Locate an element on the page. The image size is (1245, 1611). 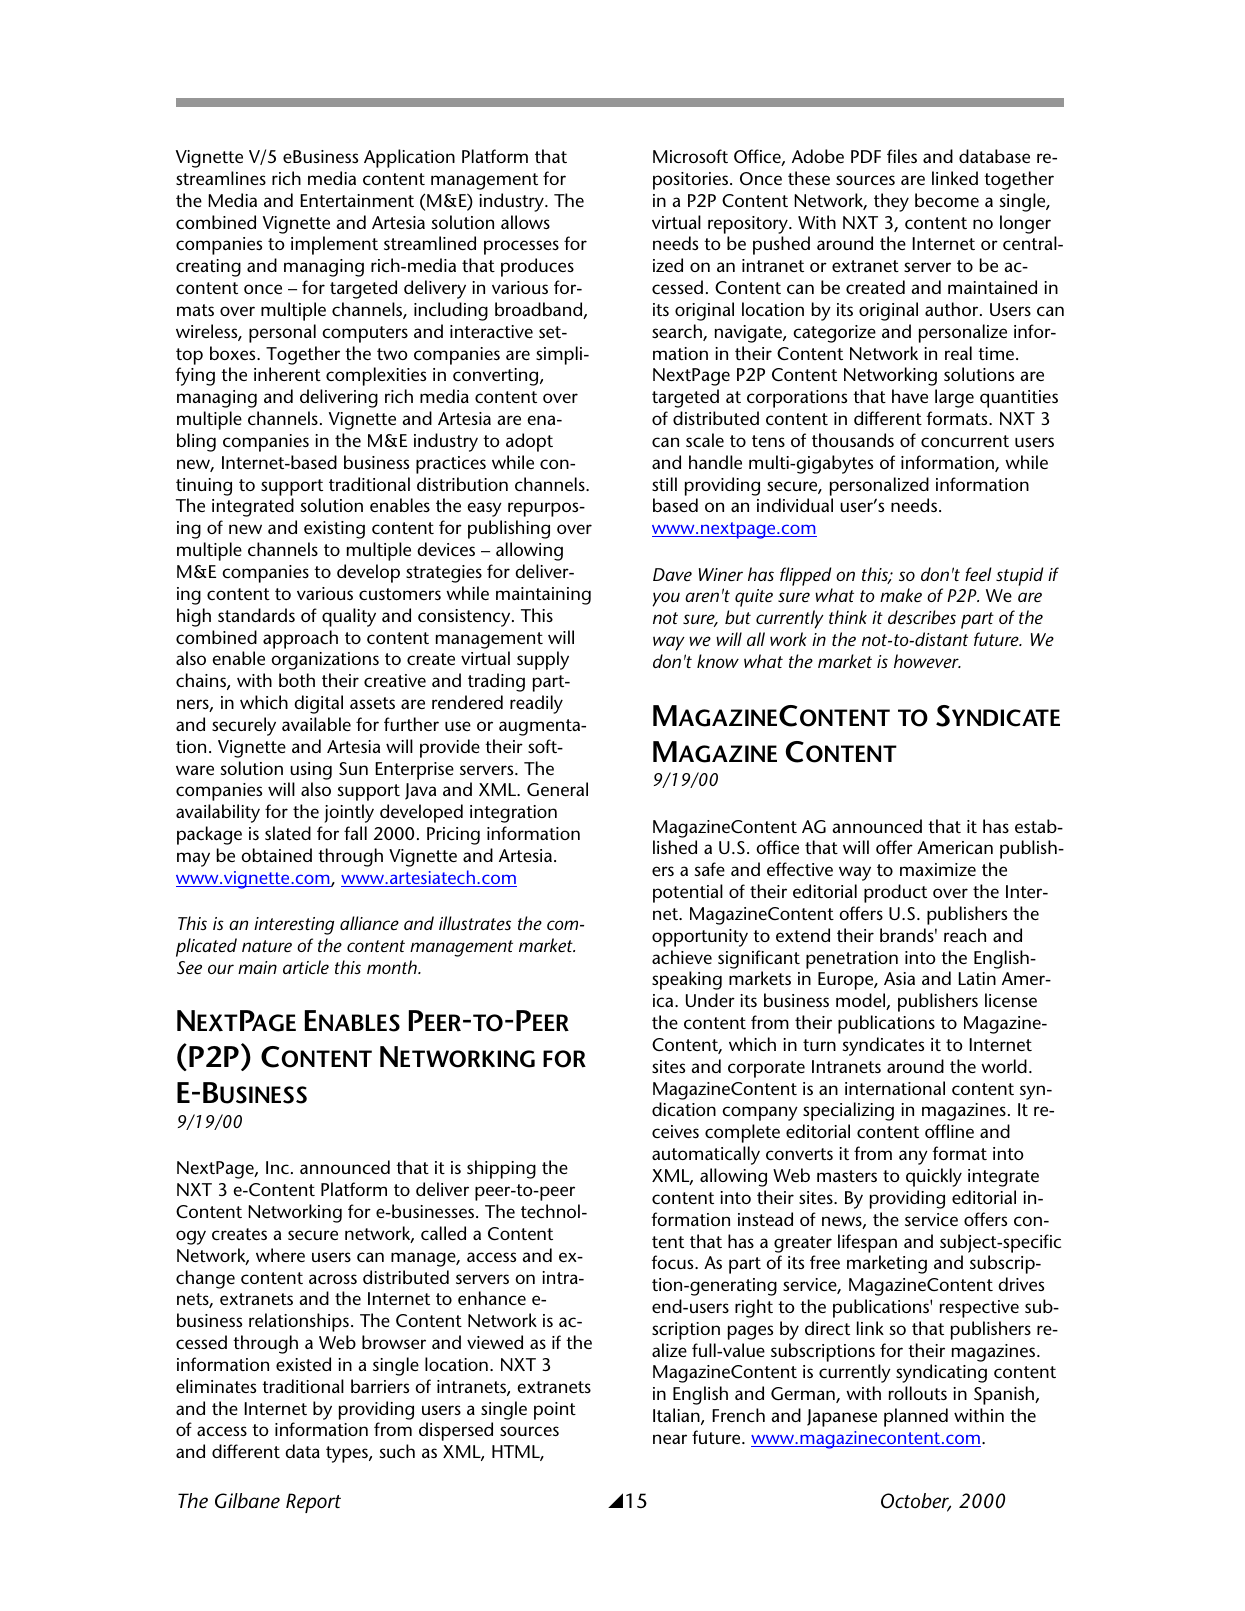
Entertainment is located at coordinates (357, 200).
